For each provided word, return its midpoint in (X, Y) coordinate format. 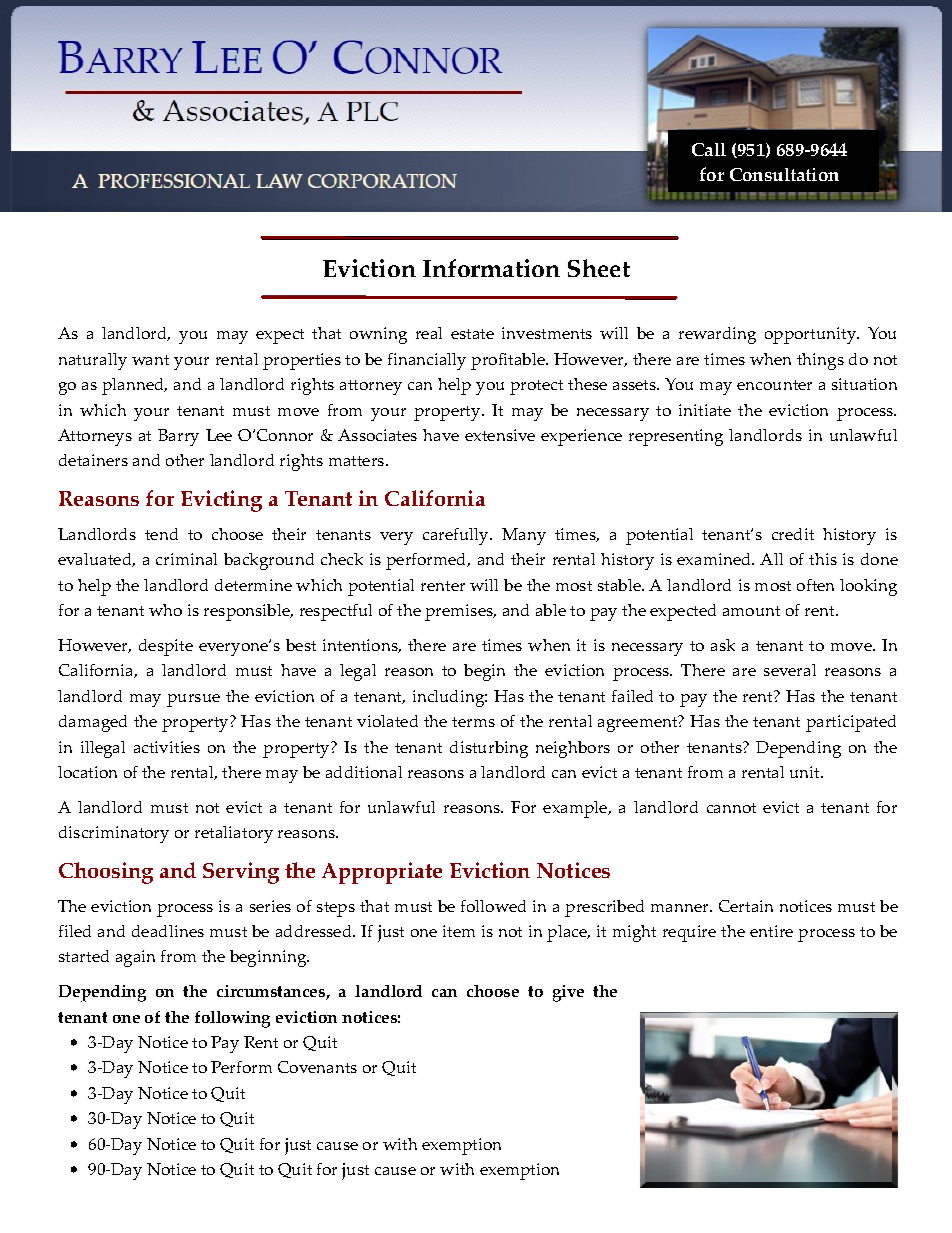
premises (460, 612)
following (232, 1019)
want (150, 360)
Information (491, 268)
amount (751, 611)
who (165, 610)
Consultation (784, 174)
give (568, 993)
